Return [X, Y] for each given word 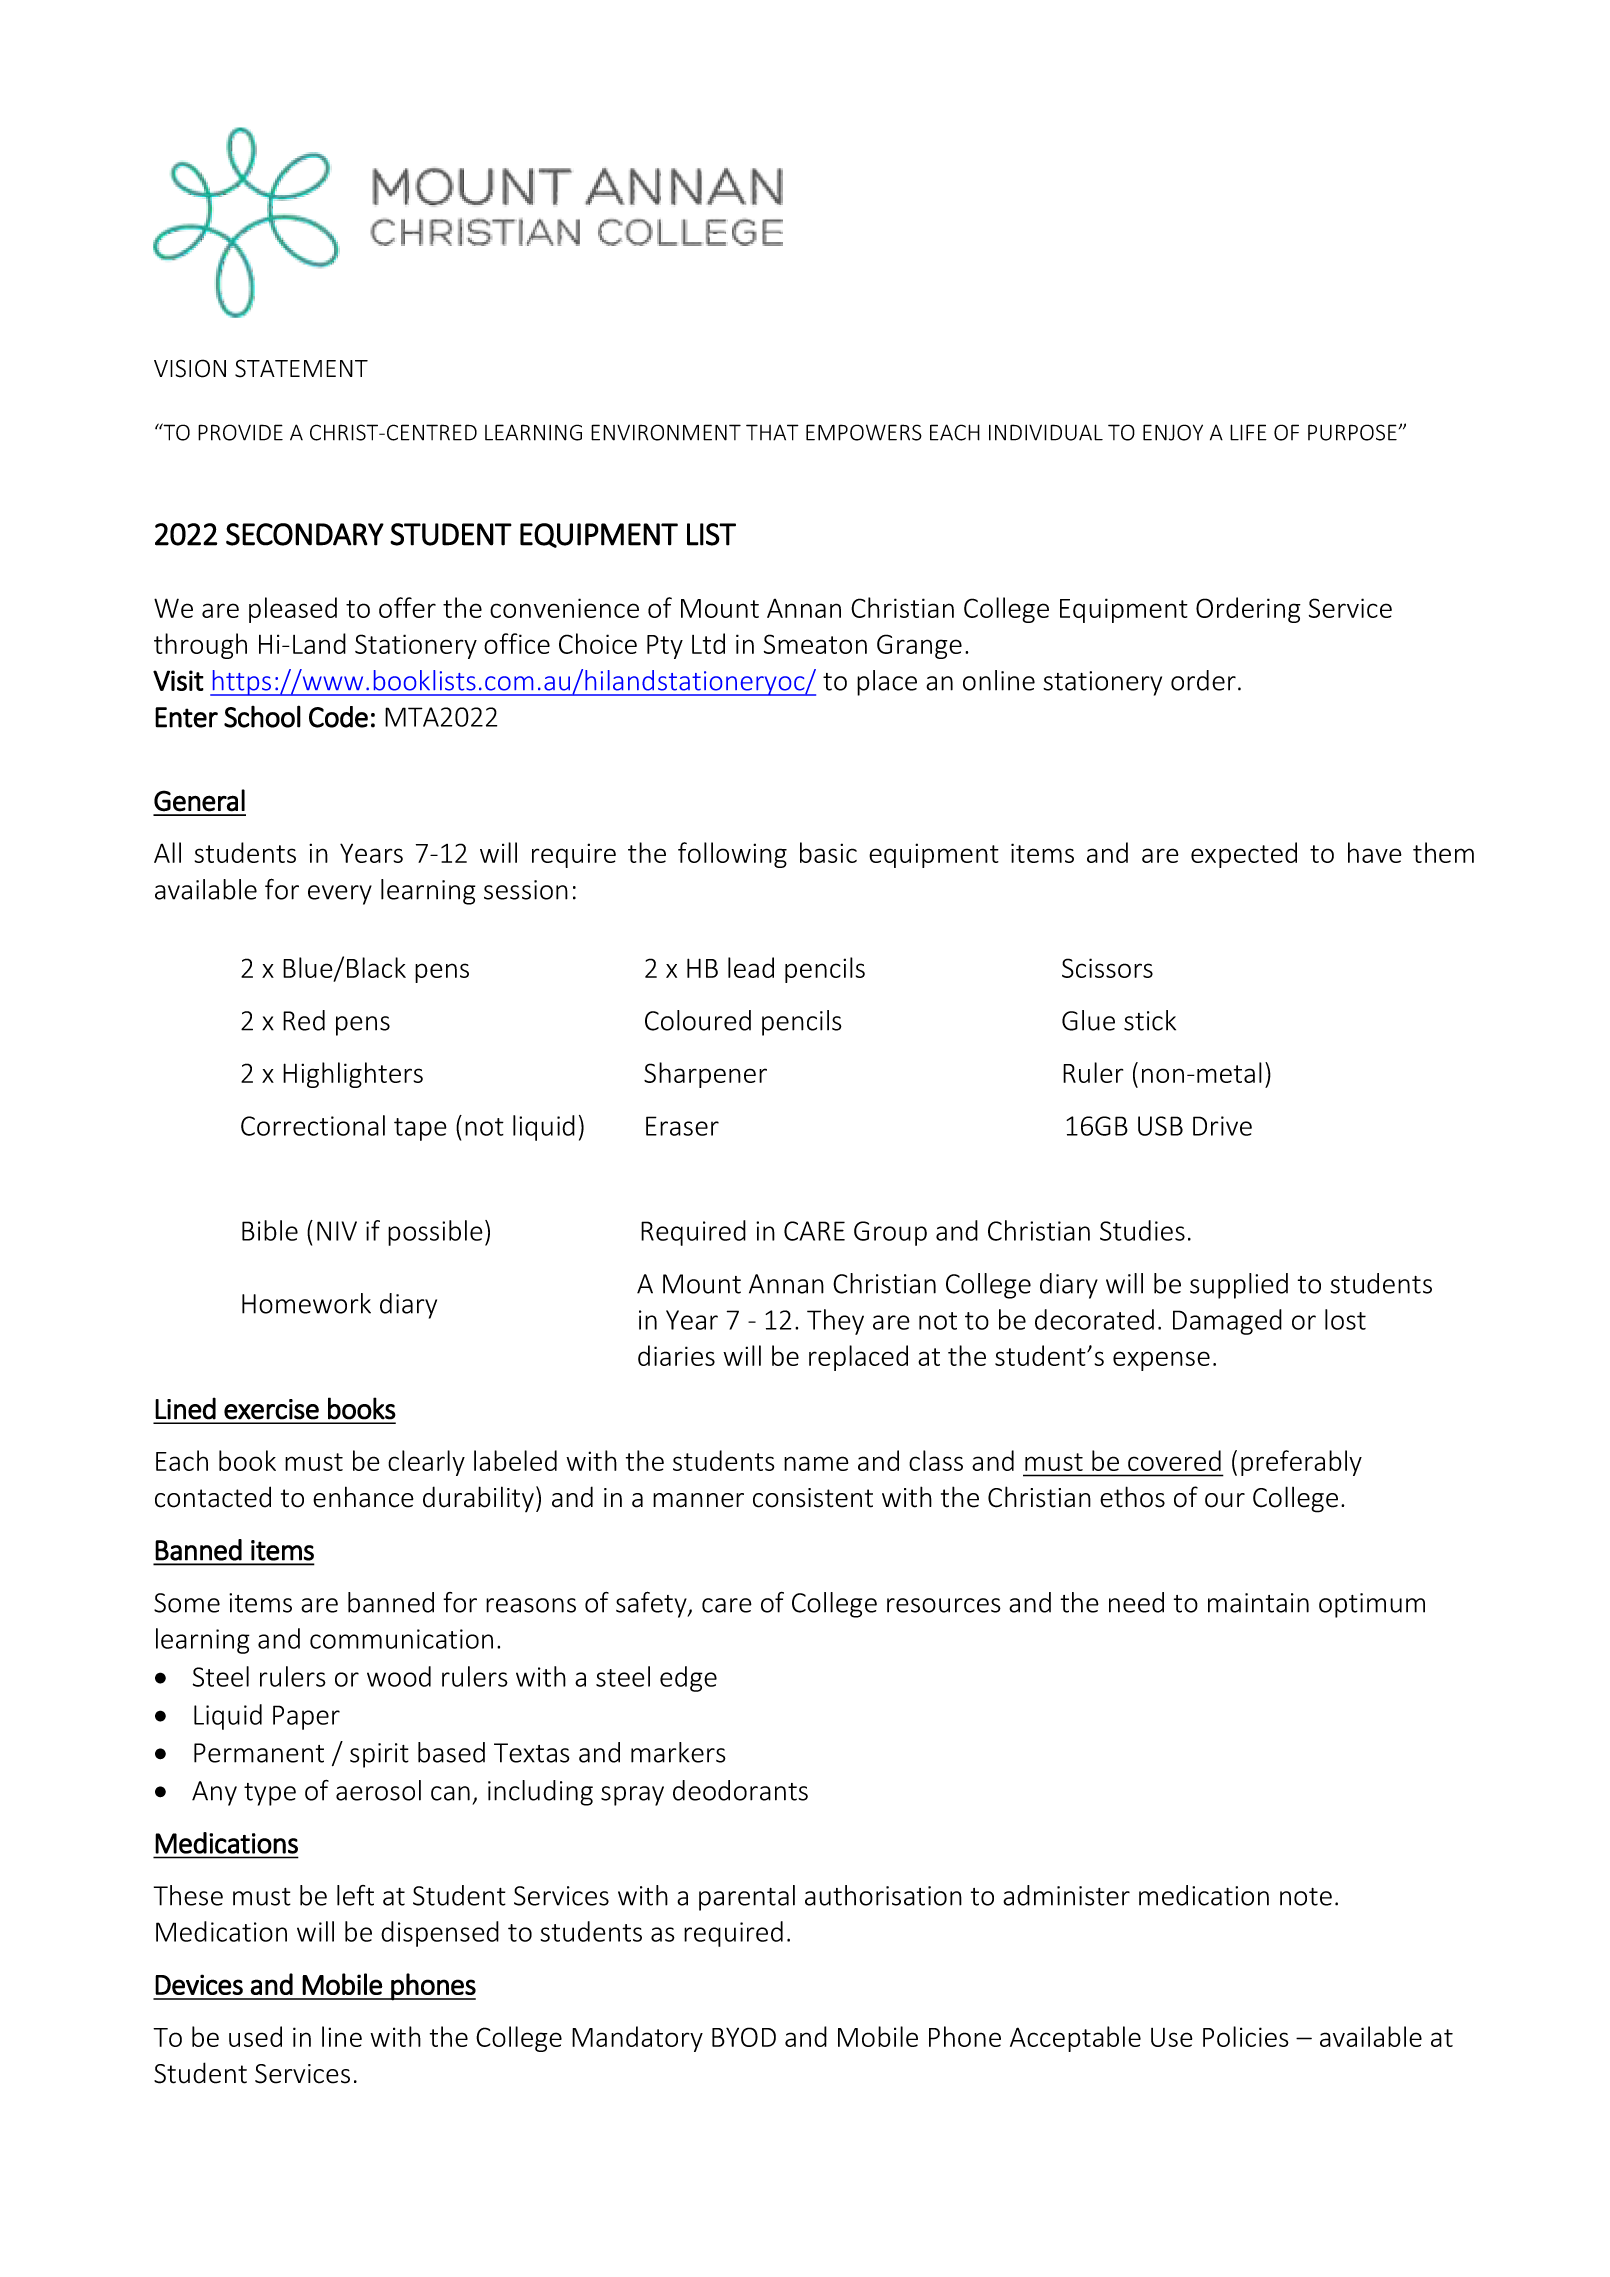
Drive [1222, 1126]
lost [1345, 1319]
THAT [772, 432]
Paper [306, 1717]
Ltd [708, 643]
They [835, 1322]
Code [338, 717]
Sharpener [705, 1075]
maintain [1258, 1603]
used [255, 2036]
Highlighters [353, 1075]
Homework [306, 1303]
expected [1244, 855]
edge [688, 1679]
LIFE [1248, 432]
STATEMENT [301, 368]
